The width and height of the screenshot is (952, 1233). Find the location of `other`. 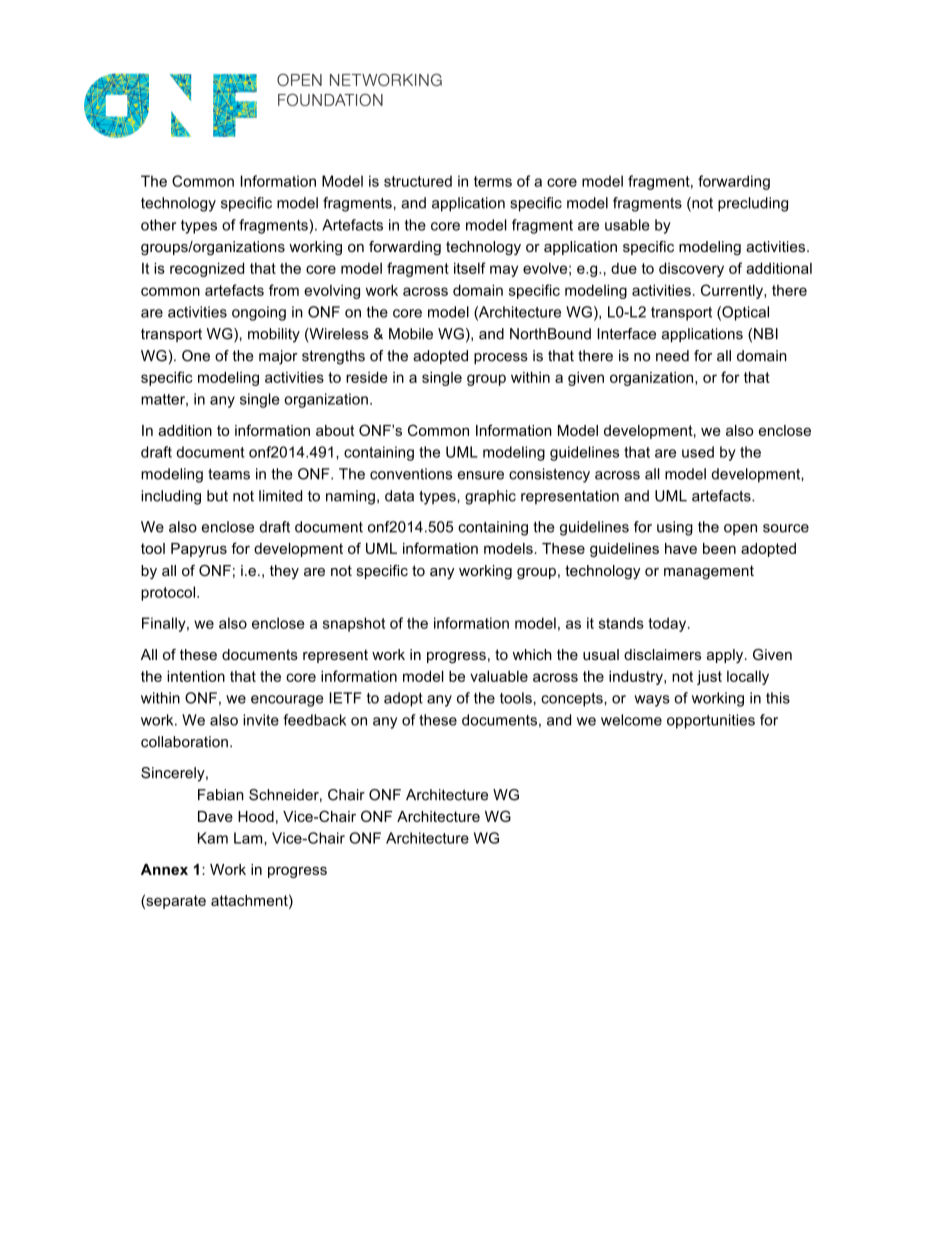

other is located at coordinates (158, 225).
